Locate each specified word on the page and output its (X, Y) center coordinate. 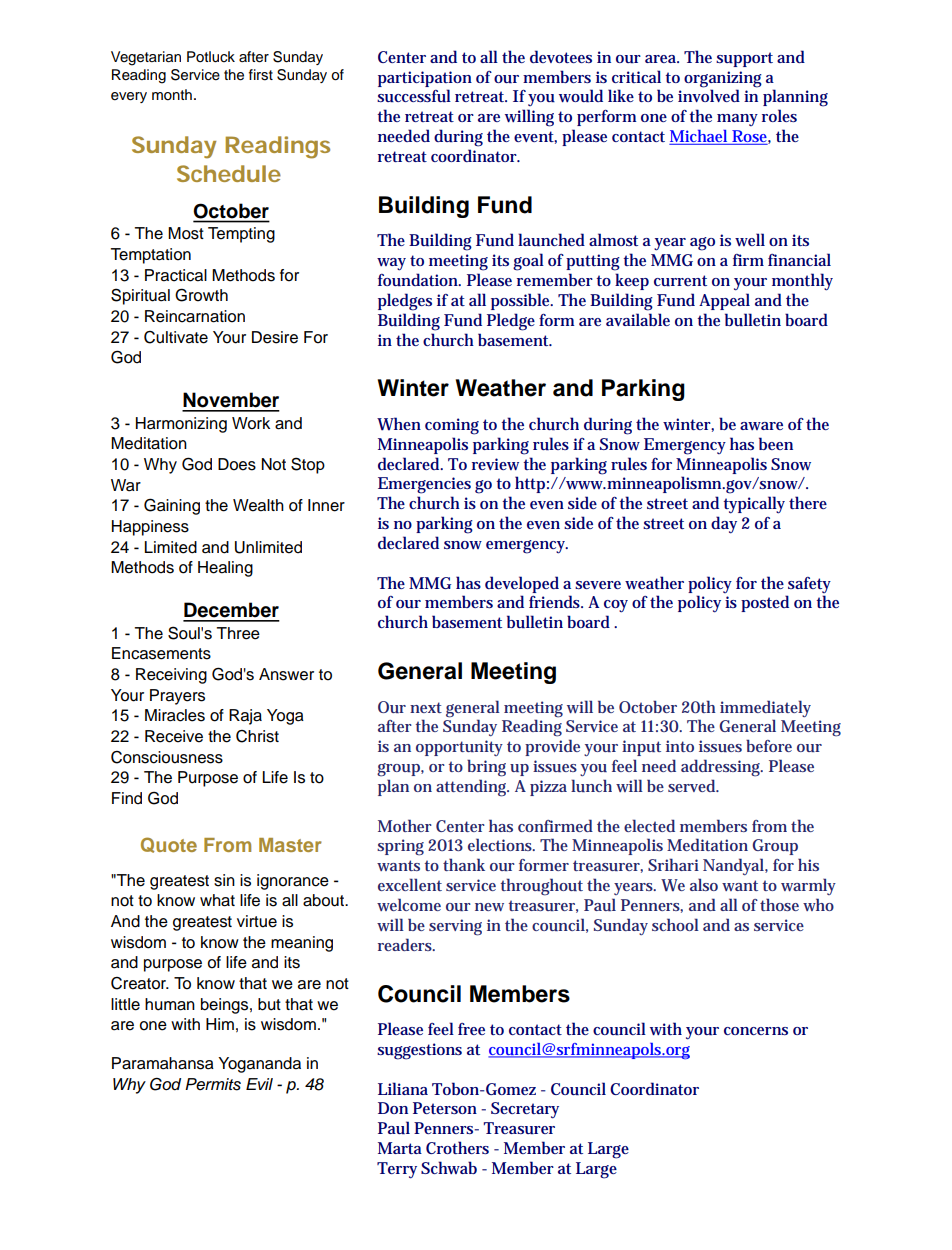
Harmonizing (181, 425)
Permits (213, 1084)
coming (452, 426)
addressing (722, 768)
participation (425, 79)
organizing (723, 79)
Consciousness (167, 757)
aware (761, 426)
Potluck (211, 57)
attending (472, 788)
